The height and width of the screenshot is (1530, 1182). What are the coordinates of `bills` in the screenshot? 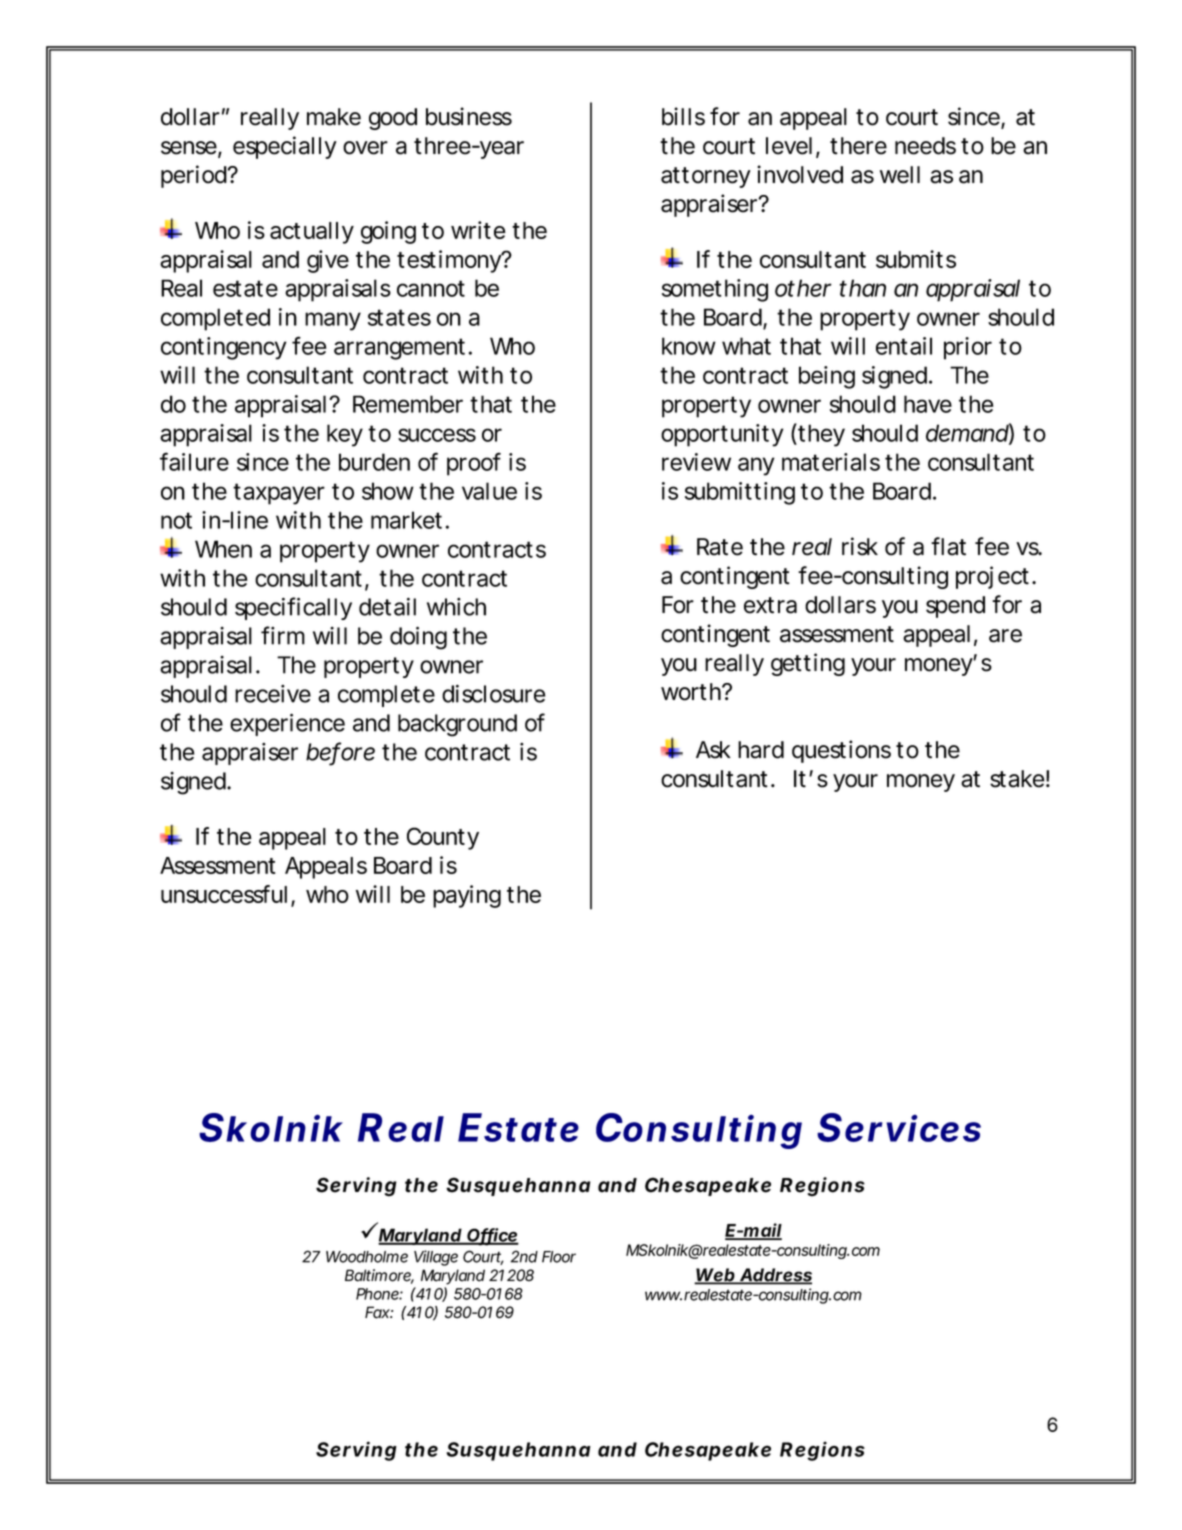 It's located at (683, 116).
